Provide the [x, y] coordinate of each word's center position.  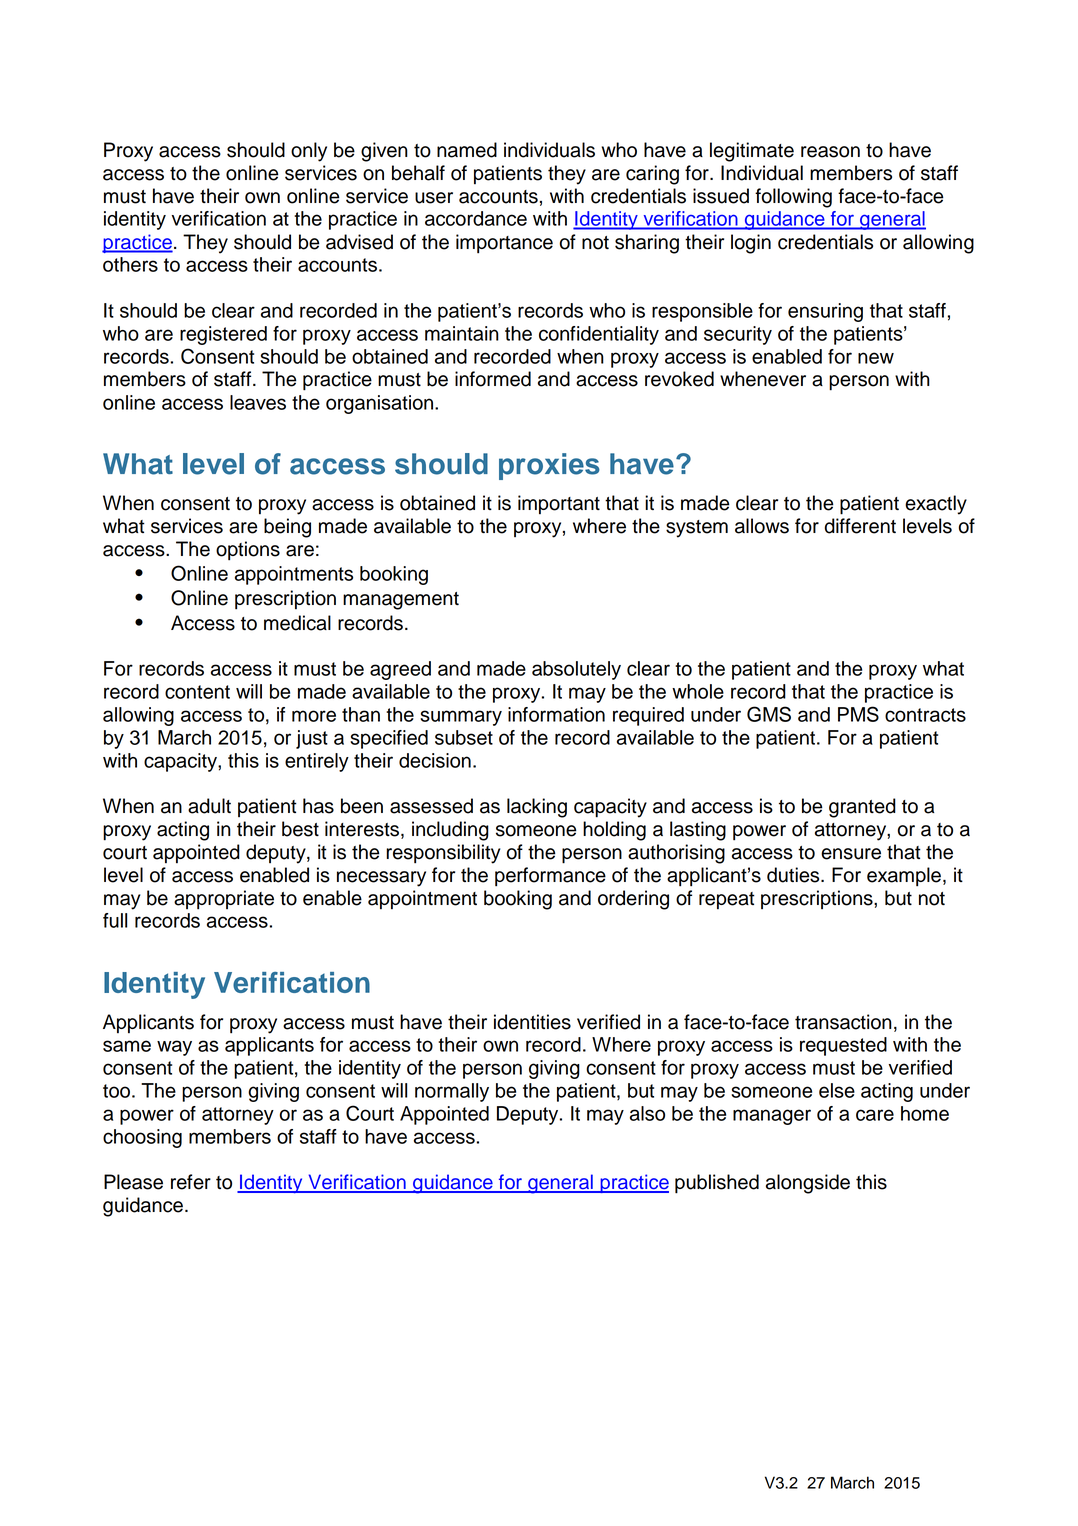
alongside [808, 1184]
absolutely [576, 670]
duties [794, 875]
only [309, 152]
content [197, 692]
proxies [549, 466]
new [876, 358]
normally [452, 1092]
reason [830, 152]
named [467, 150]
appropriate [224, 900]
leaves [258, 402]
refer [191, 1182]
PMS [858, 714]
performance [550, 877]
